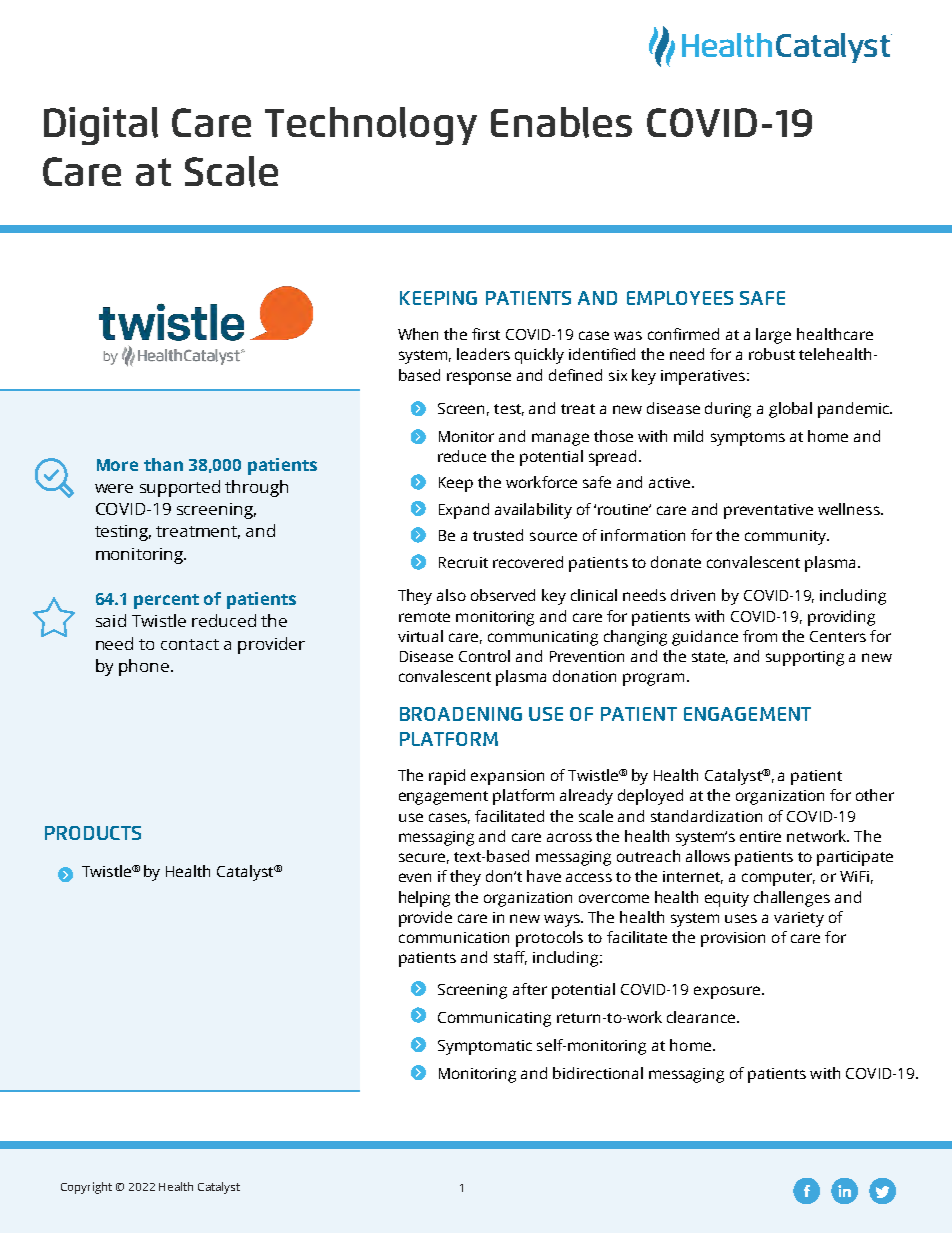 The width and height of the page is (952, 1233). Describe the element at coordinates (447, 777) in the page. I see `rapid` at that location.
